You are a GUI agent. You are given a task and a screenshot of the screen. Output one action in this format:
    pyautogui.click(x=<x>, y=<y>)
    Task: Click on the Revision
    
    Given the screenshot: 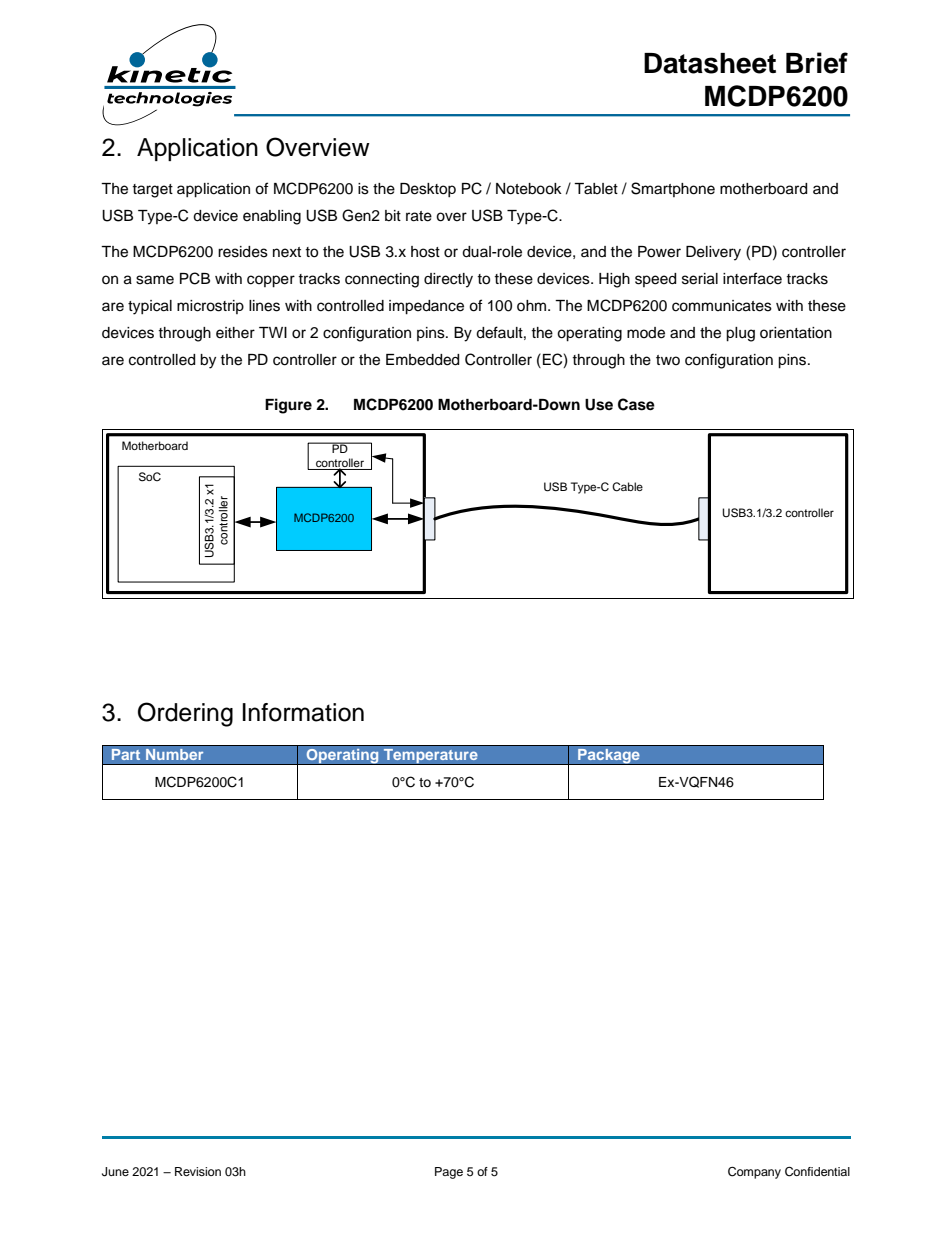 What is the action you would take?
    pyautogui.click(x=198, y=1171)
